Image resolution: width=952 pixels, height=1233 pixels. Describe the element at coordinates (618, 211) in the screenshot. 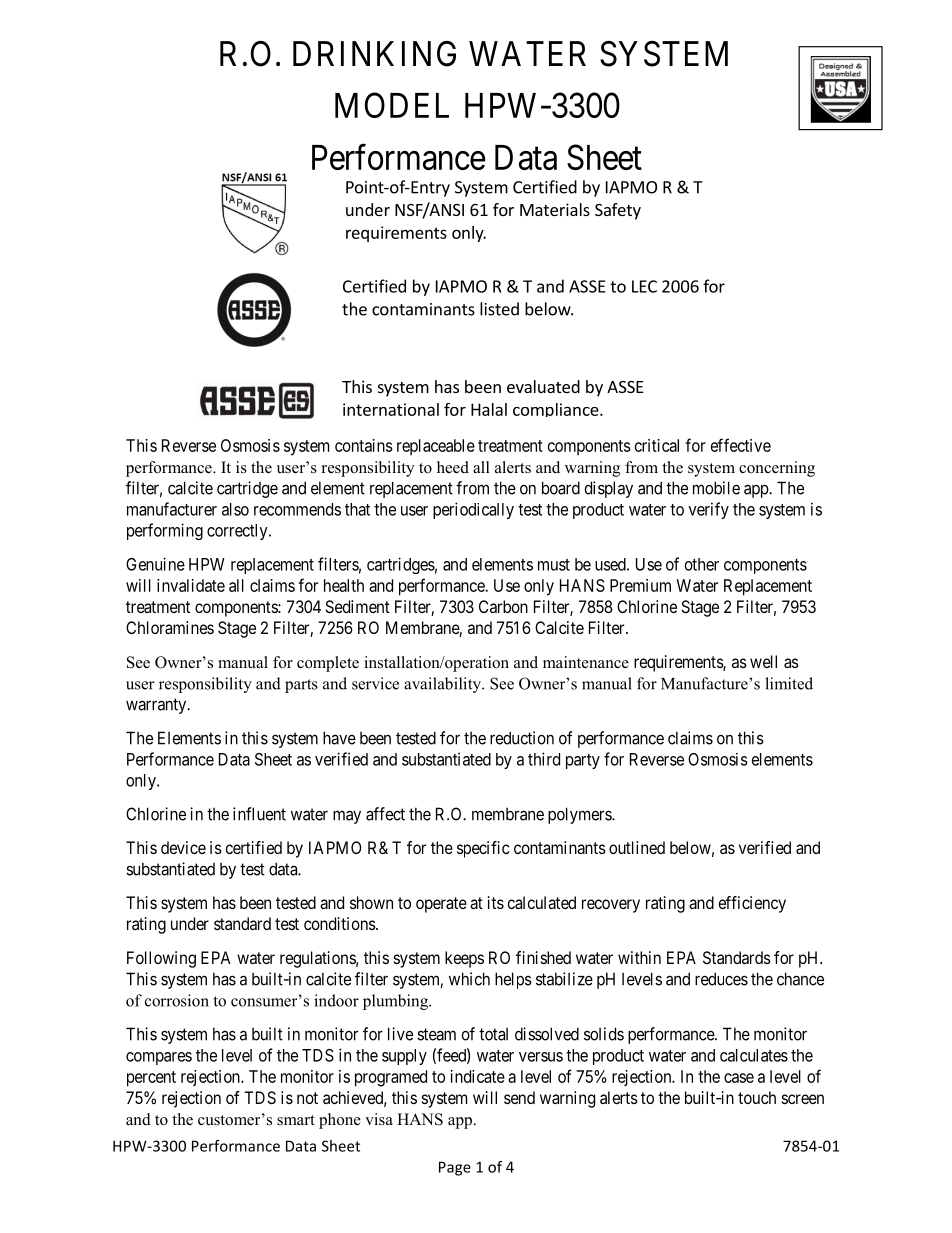

I see `Safety` at that location.
